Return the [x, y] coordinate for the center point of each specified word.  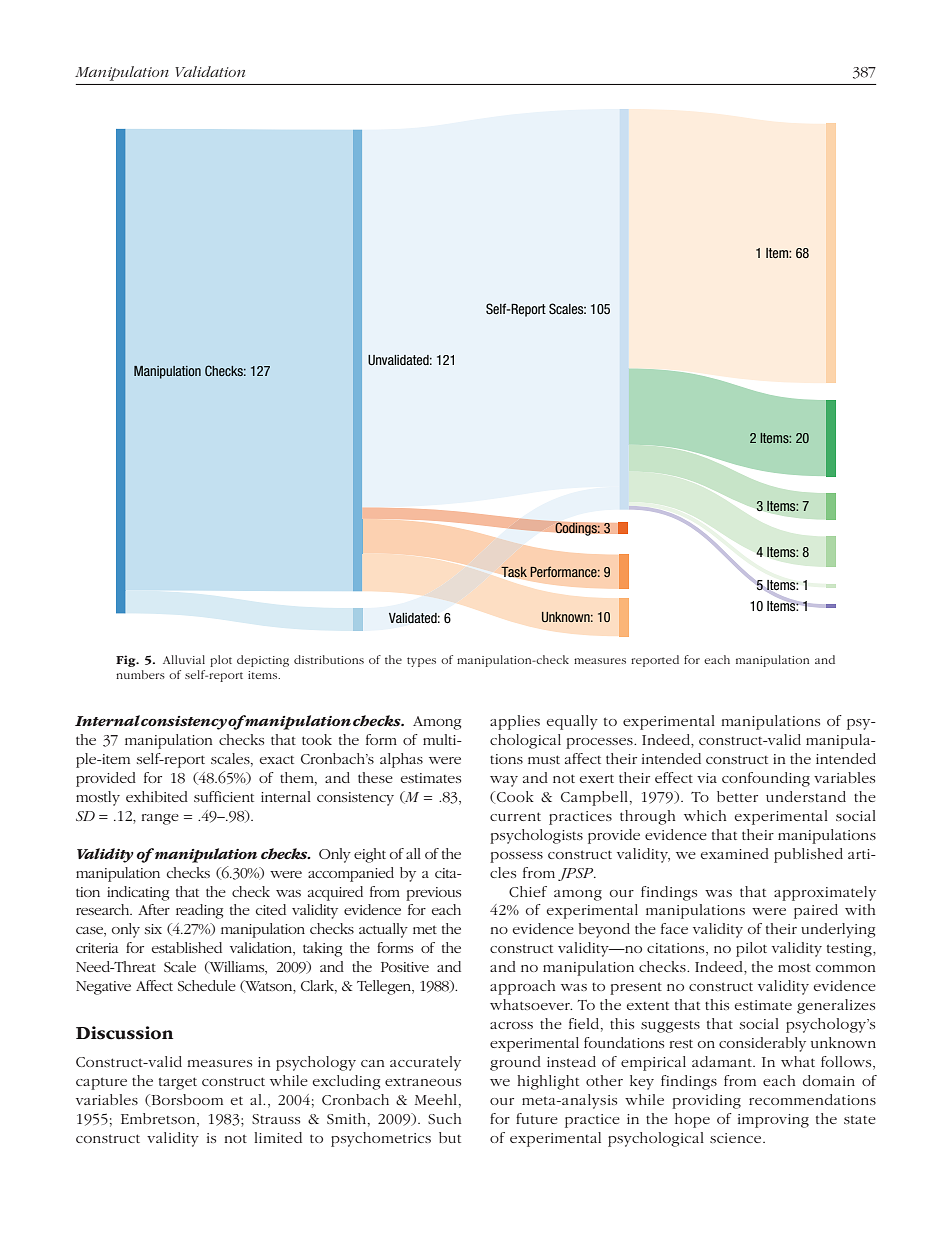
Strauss [276, 1119]
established [186, 947]
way [504, 781]
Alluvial [184, 659]
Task [514, 572]
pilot [751, 949]
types [421, 662]
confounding [766, 779]
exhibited [157, 796]
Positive [405, 967]
